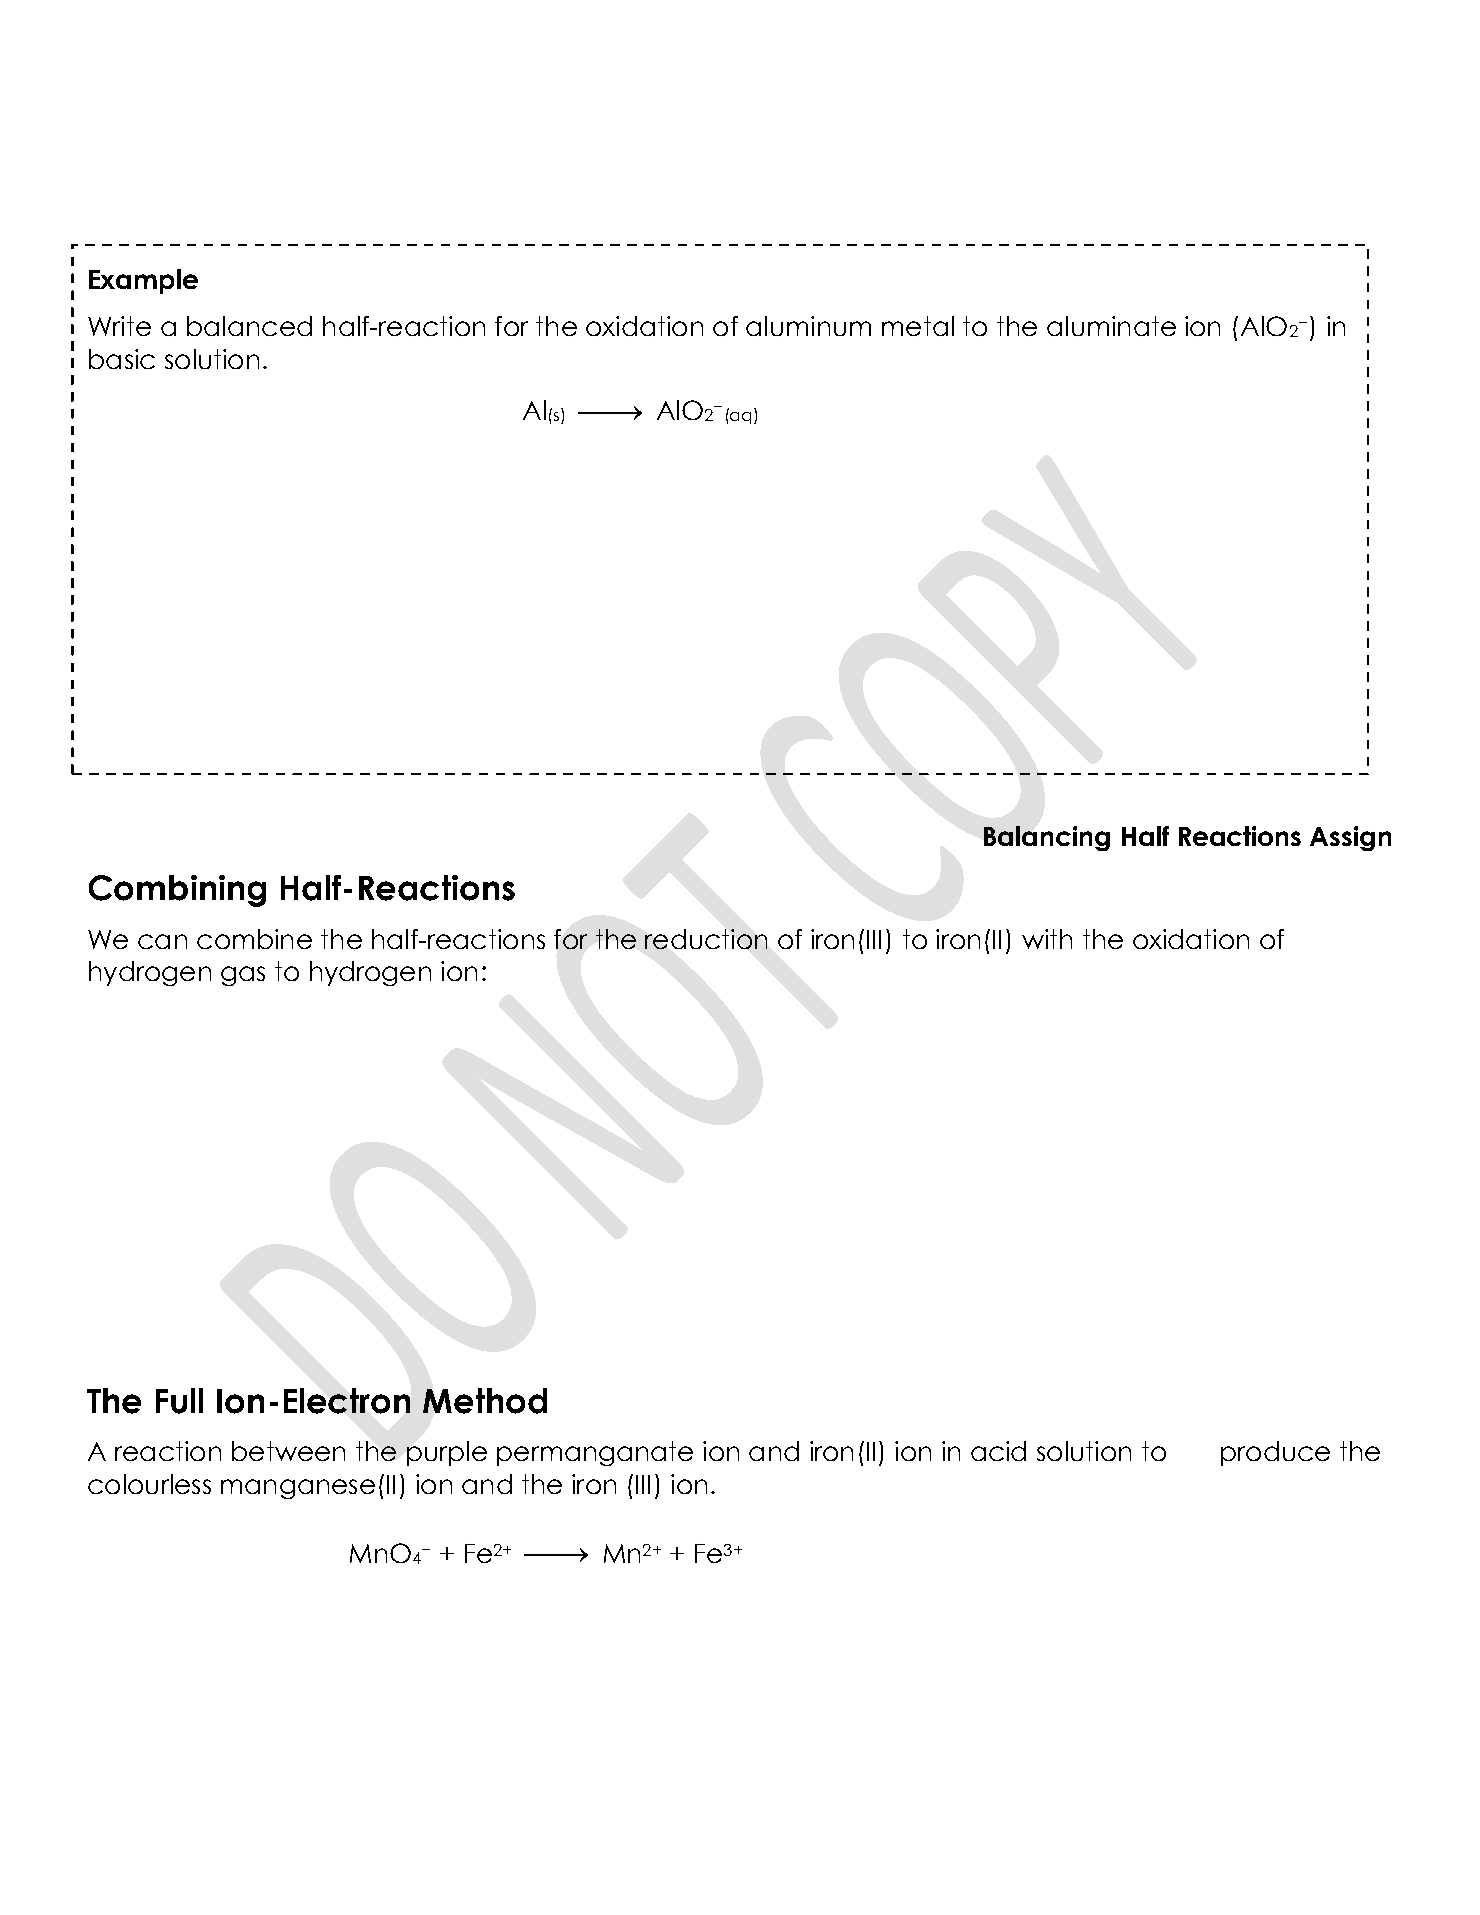 The width and height of the screenshot is (1480, 1915). Describe the element at coordinates (288, 1451) in the screenshot. I see `between` at that location.
